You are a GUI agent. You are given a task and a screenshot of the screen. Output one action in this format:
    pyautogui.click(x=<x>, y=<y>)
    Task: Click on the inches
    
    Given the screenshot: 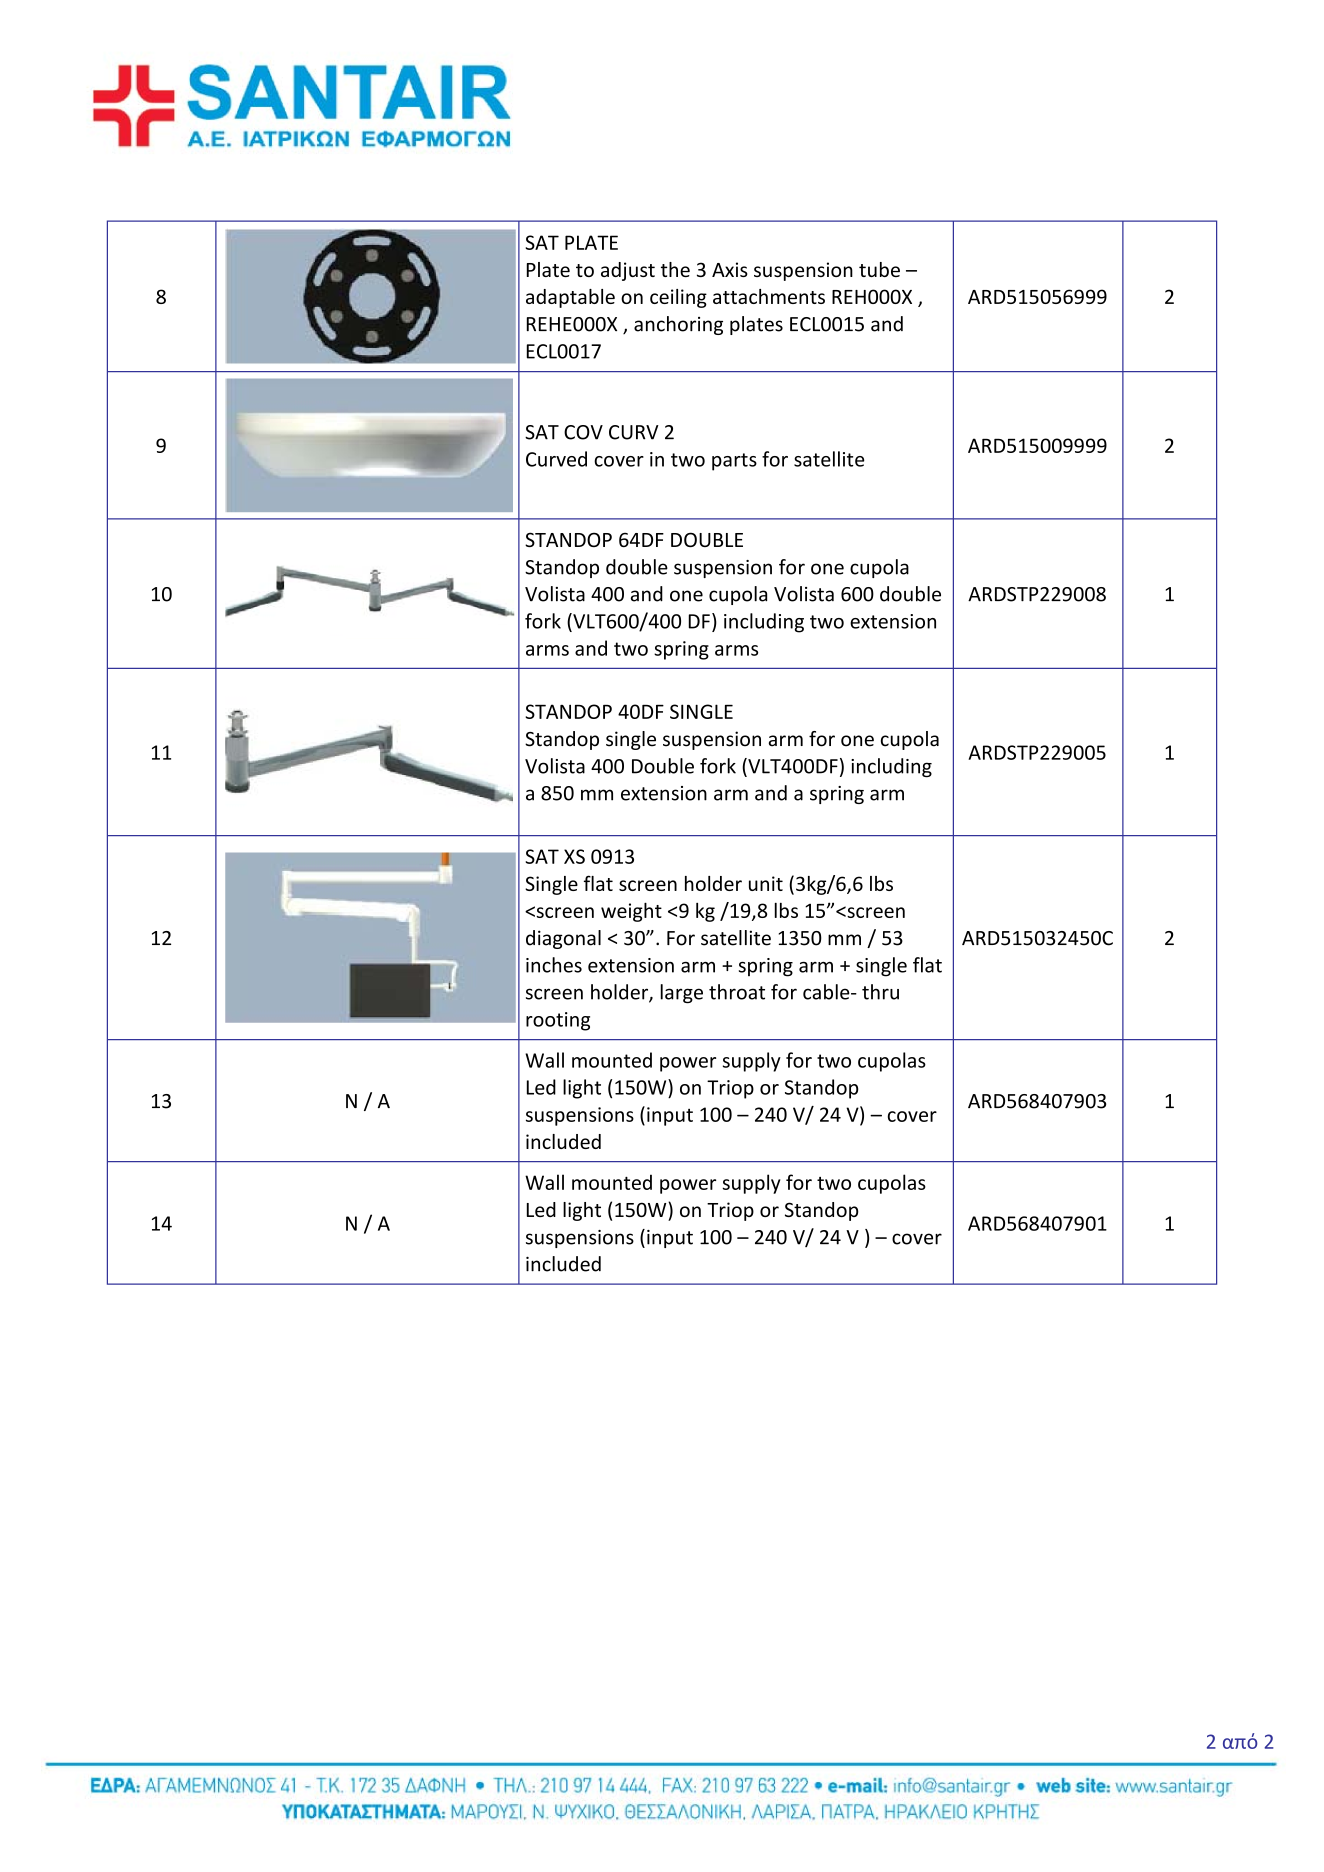 What is the action you would take?
    pyautogui.click(x=554, y=965)
